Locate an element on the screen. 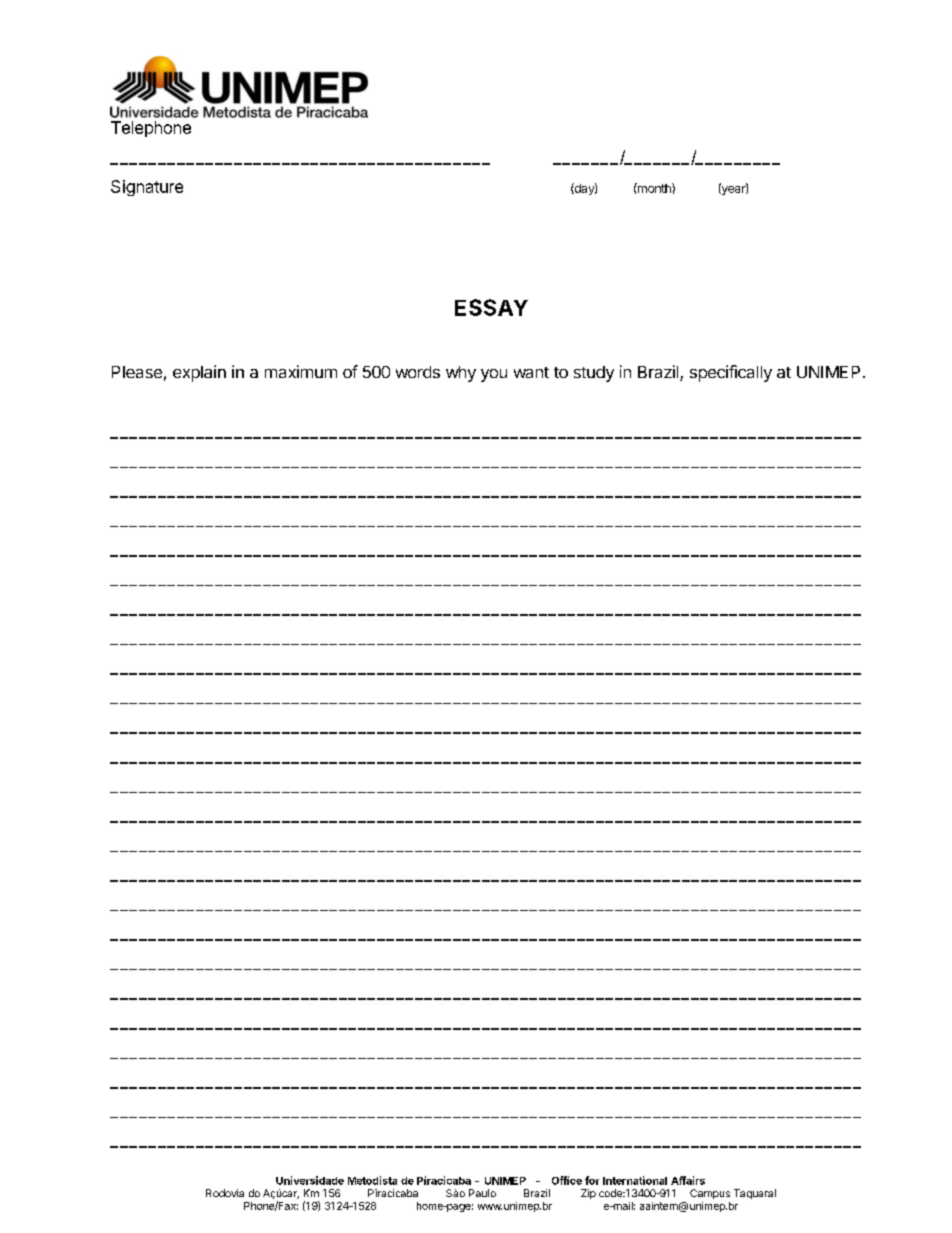 The height and width of the screenshot is (1233, 952). Paulo is located at coordinates (482, 1193).
